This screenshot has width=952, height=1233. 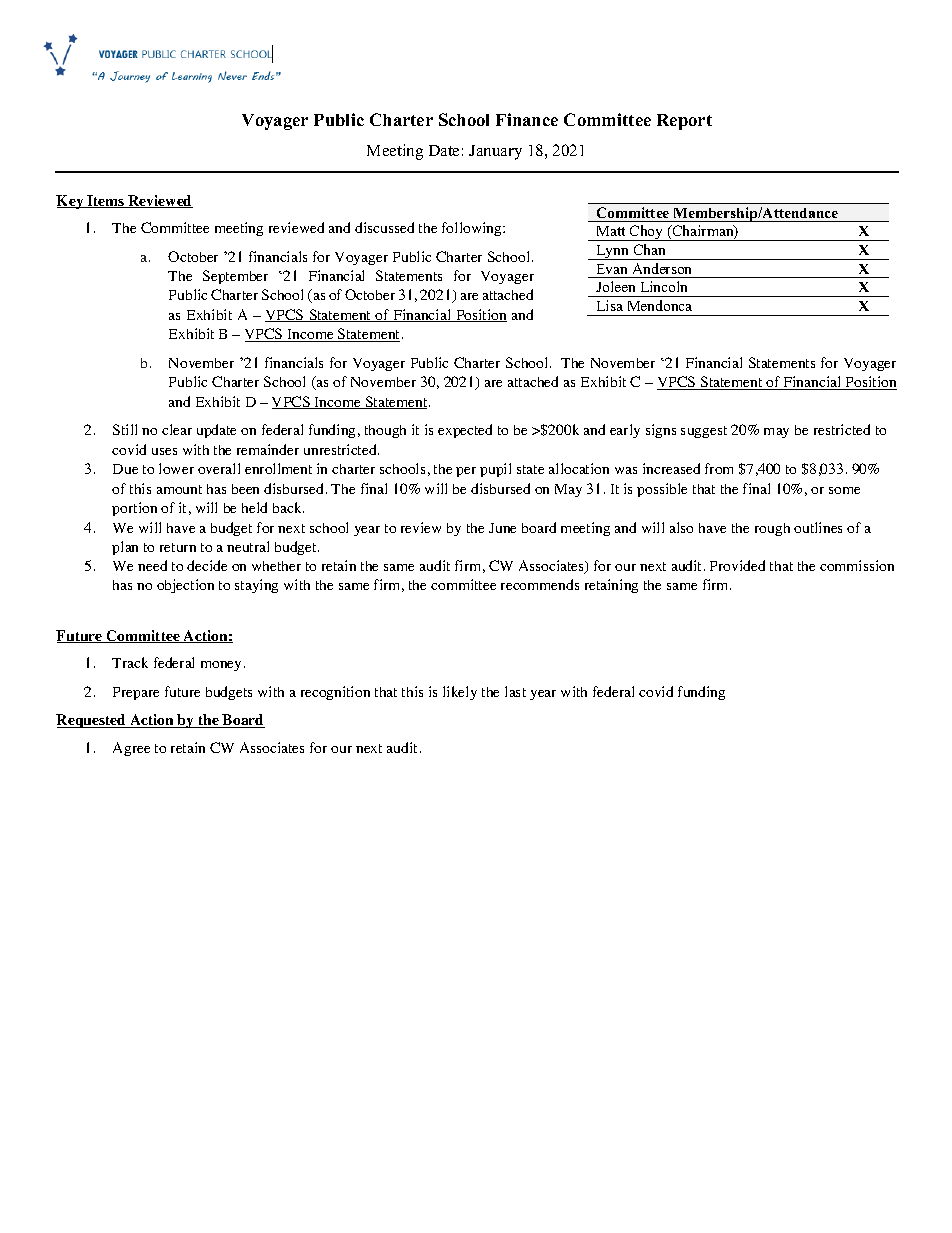 I want to click on Items, so click(x=106, y=201).
